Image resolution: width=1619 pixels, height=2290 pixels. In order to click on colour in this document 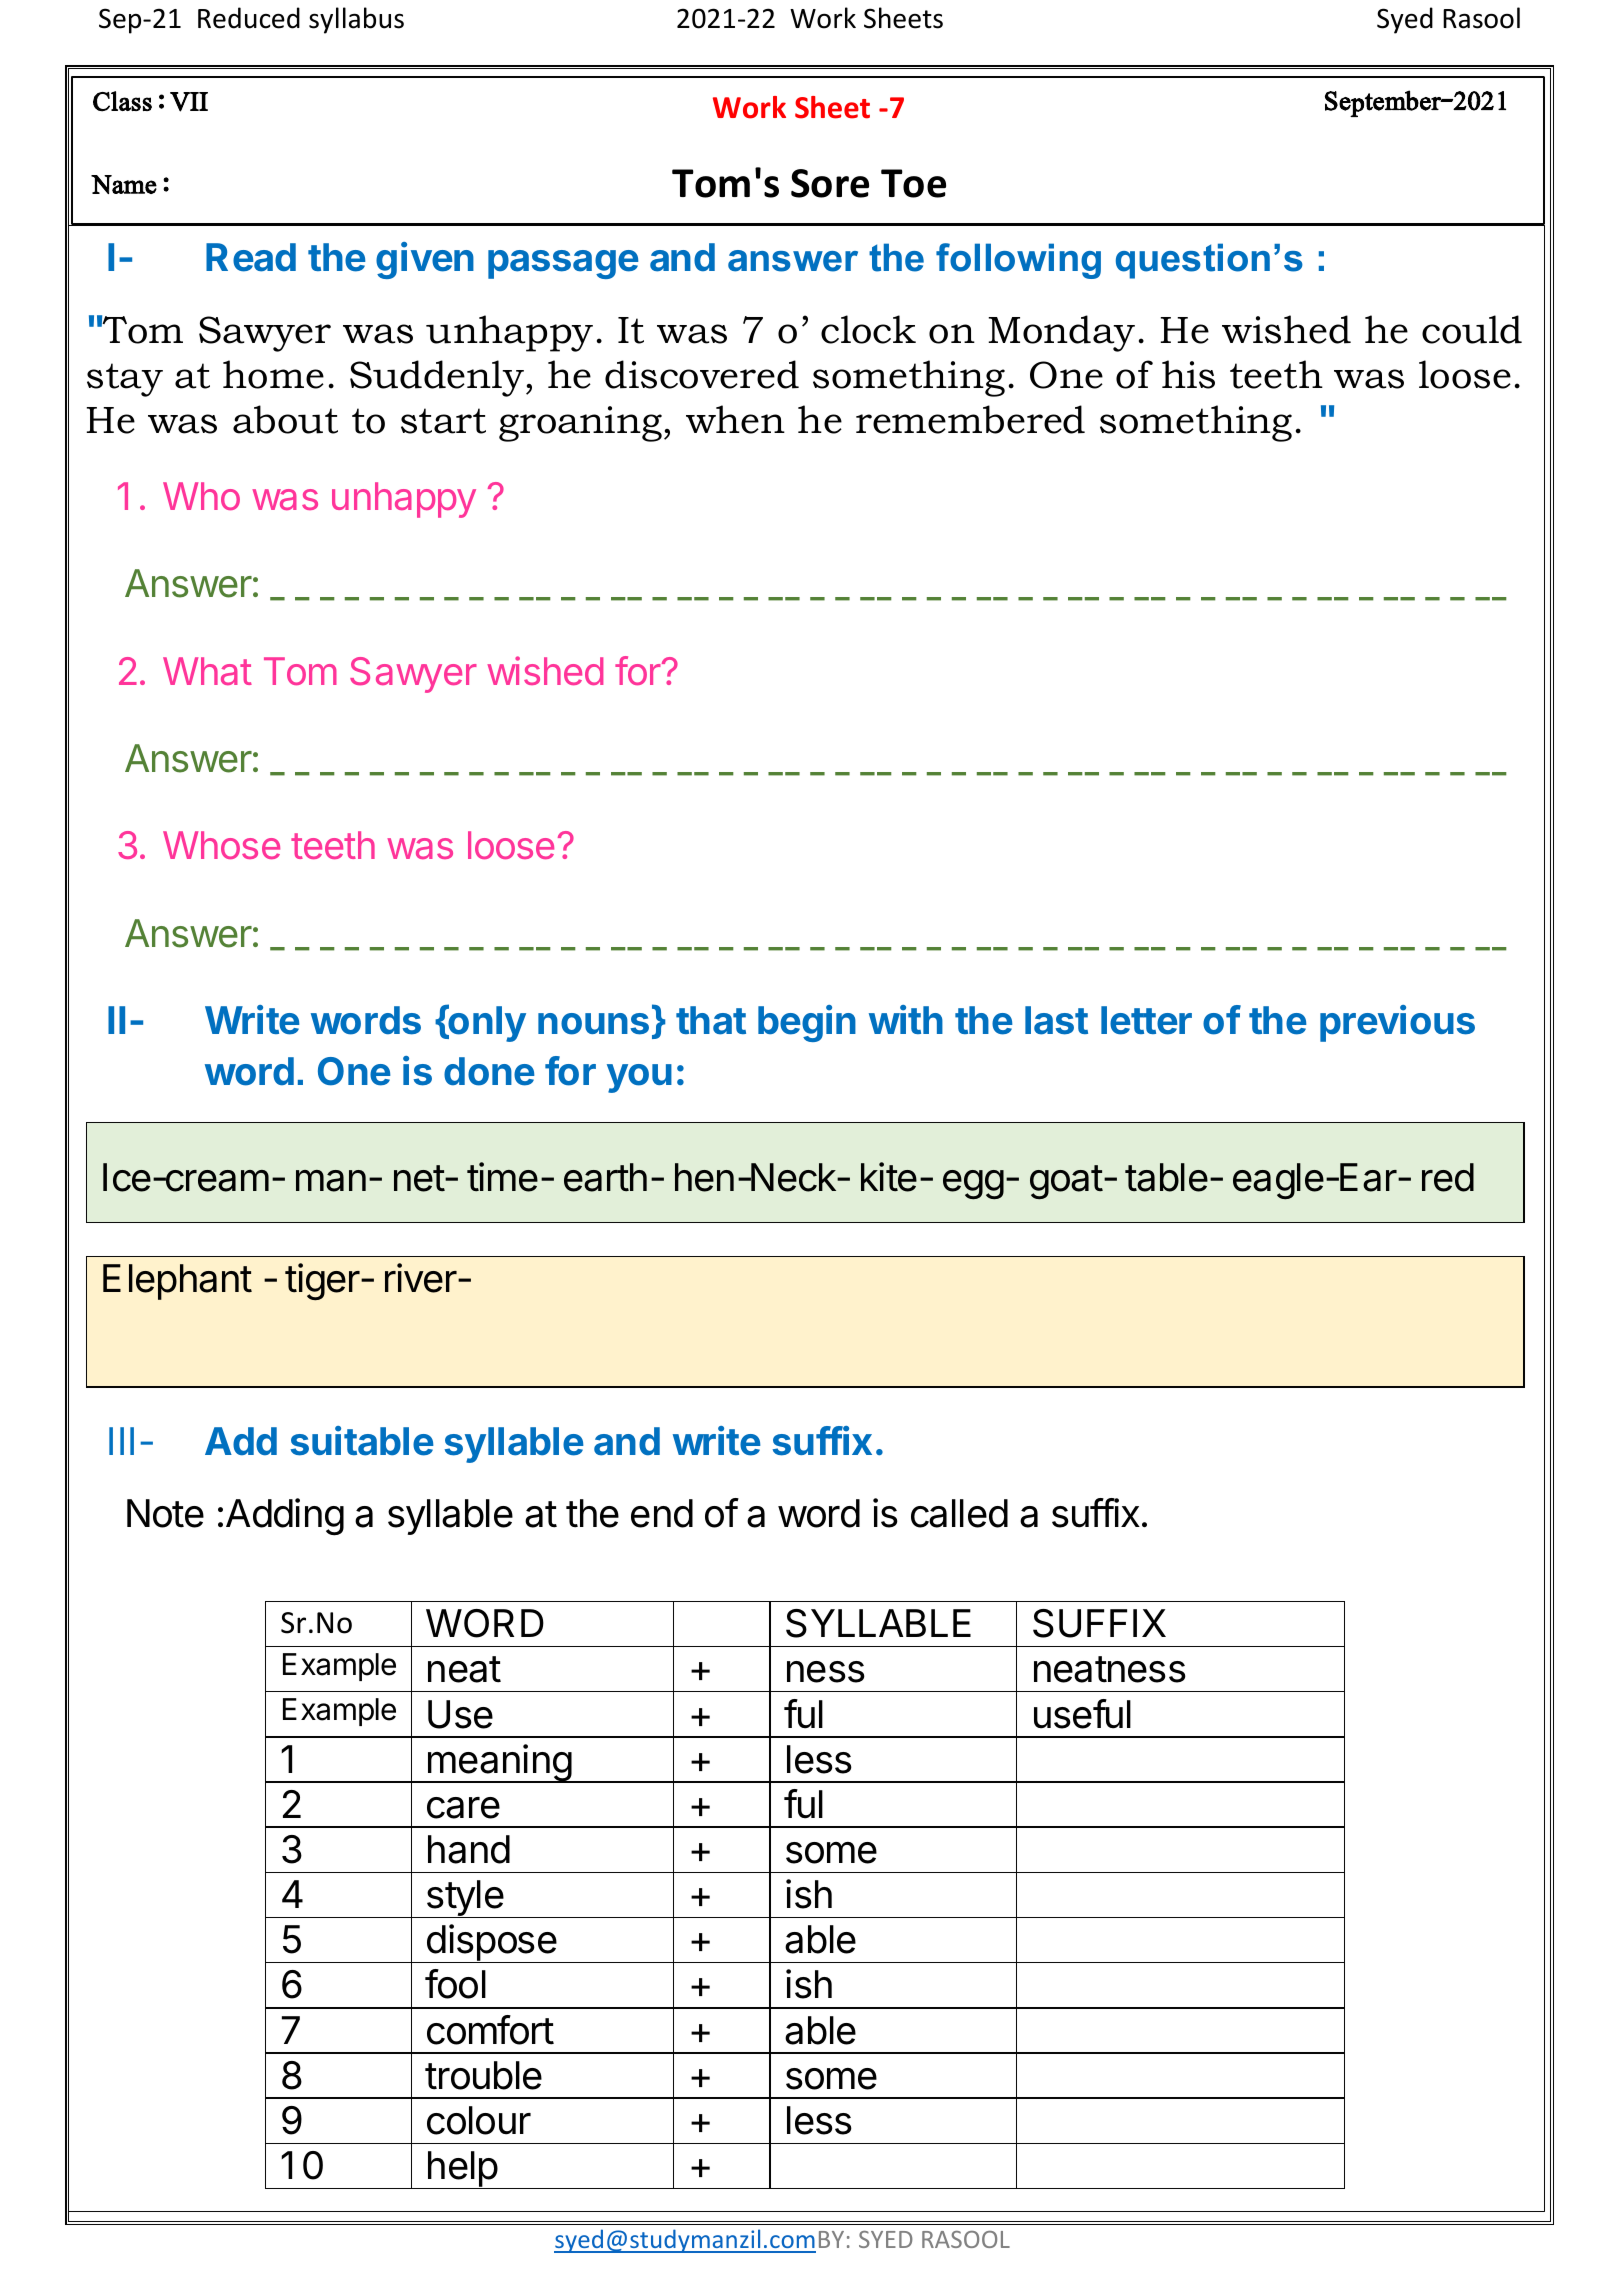, I will do `click(479, 2120)`.
